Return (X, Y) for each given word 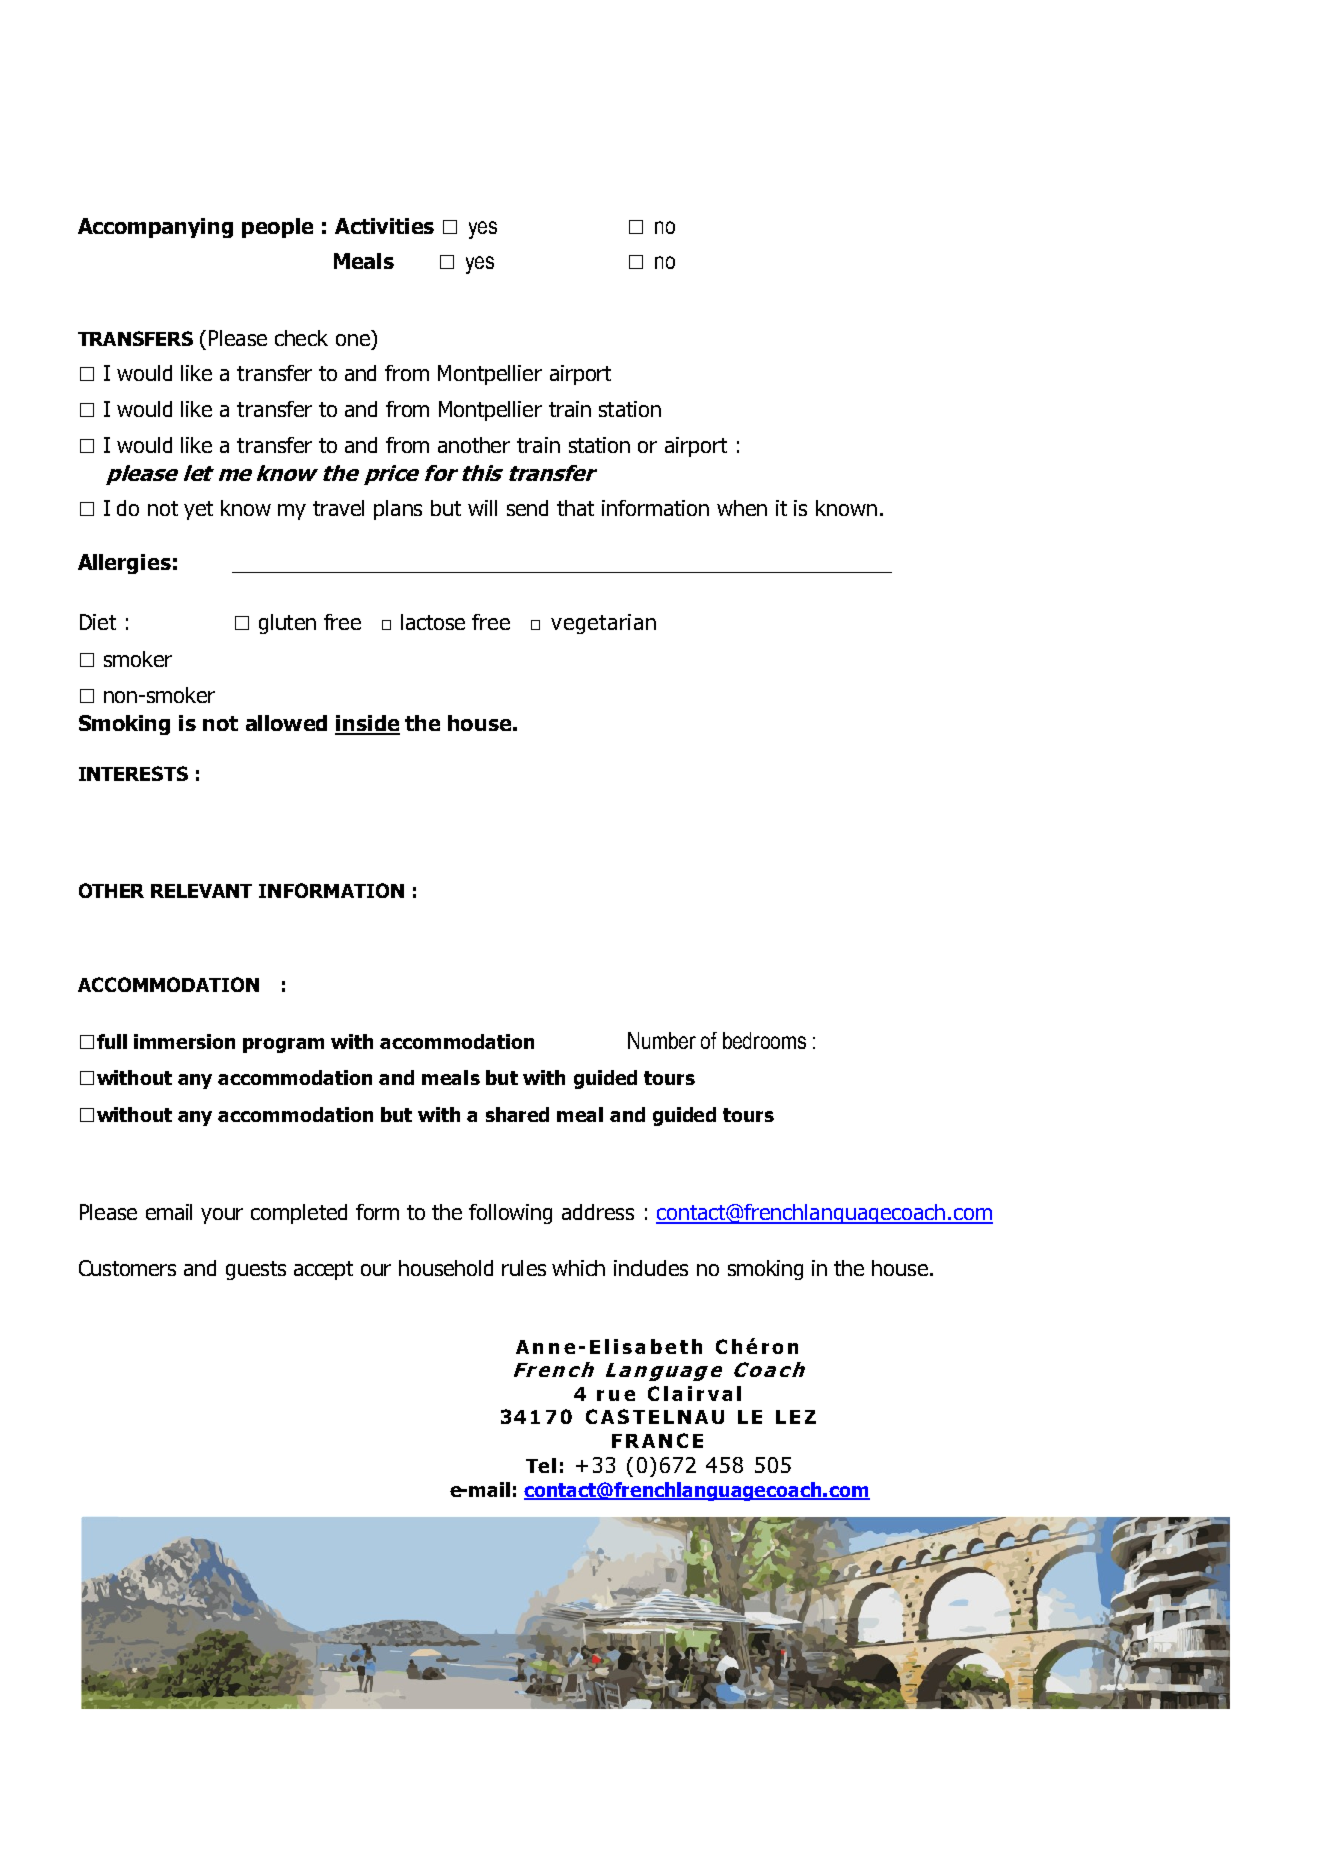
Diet (98, 622)
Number (662, 1040)
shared (517, 1114)
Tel (541, 1465)
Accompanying (155, 228)
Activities (384, 226)
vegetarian (603, 624)
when (742, 508)
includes (651, 1268)
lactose (433, 622)
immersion (184, 1041)
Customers (127, 1268)
